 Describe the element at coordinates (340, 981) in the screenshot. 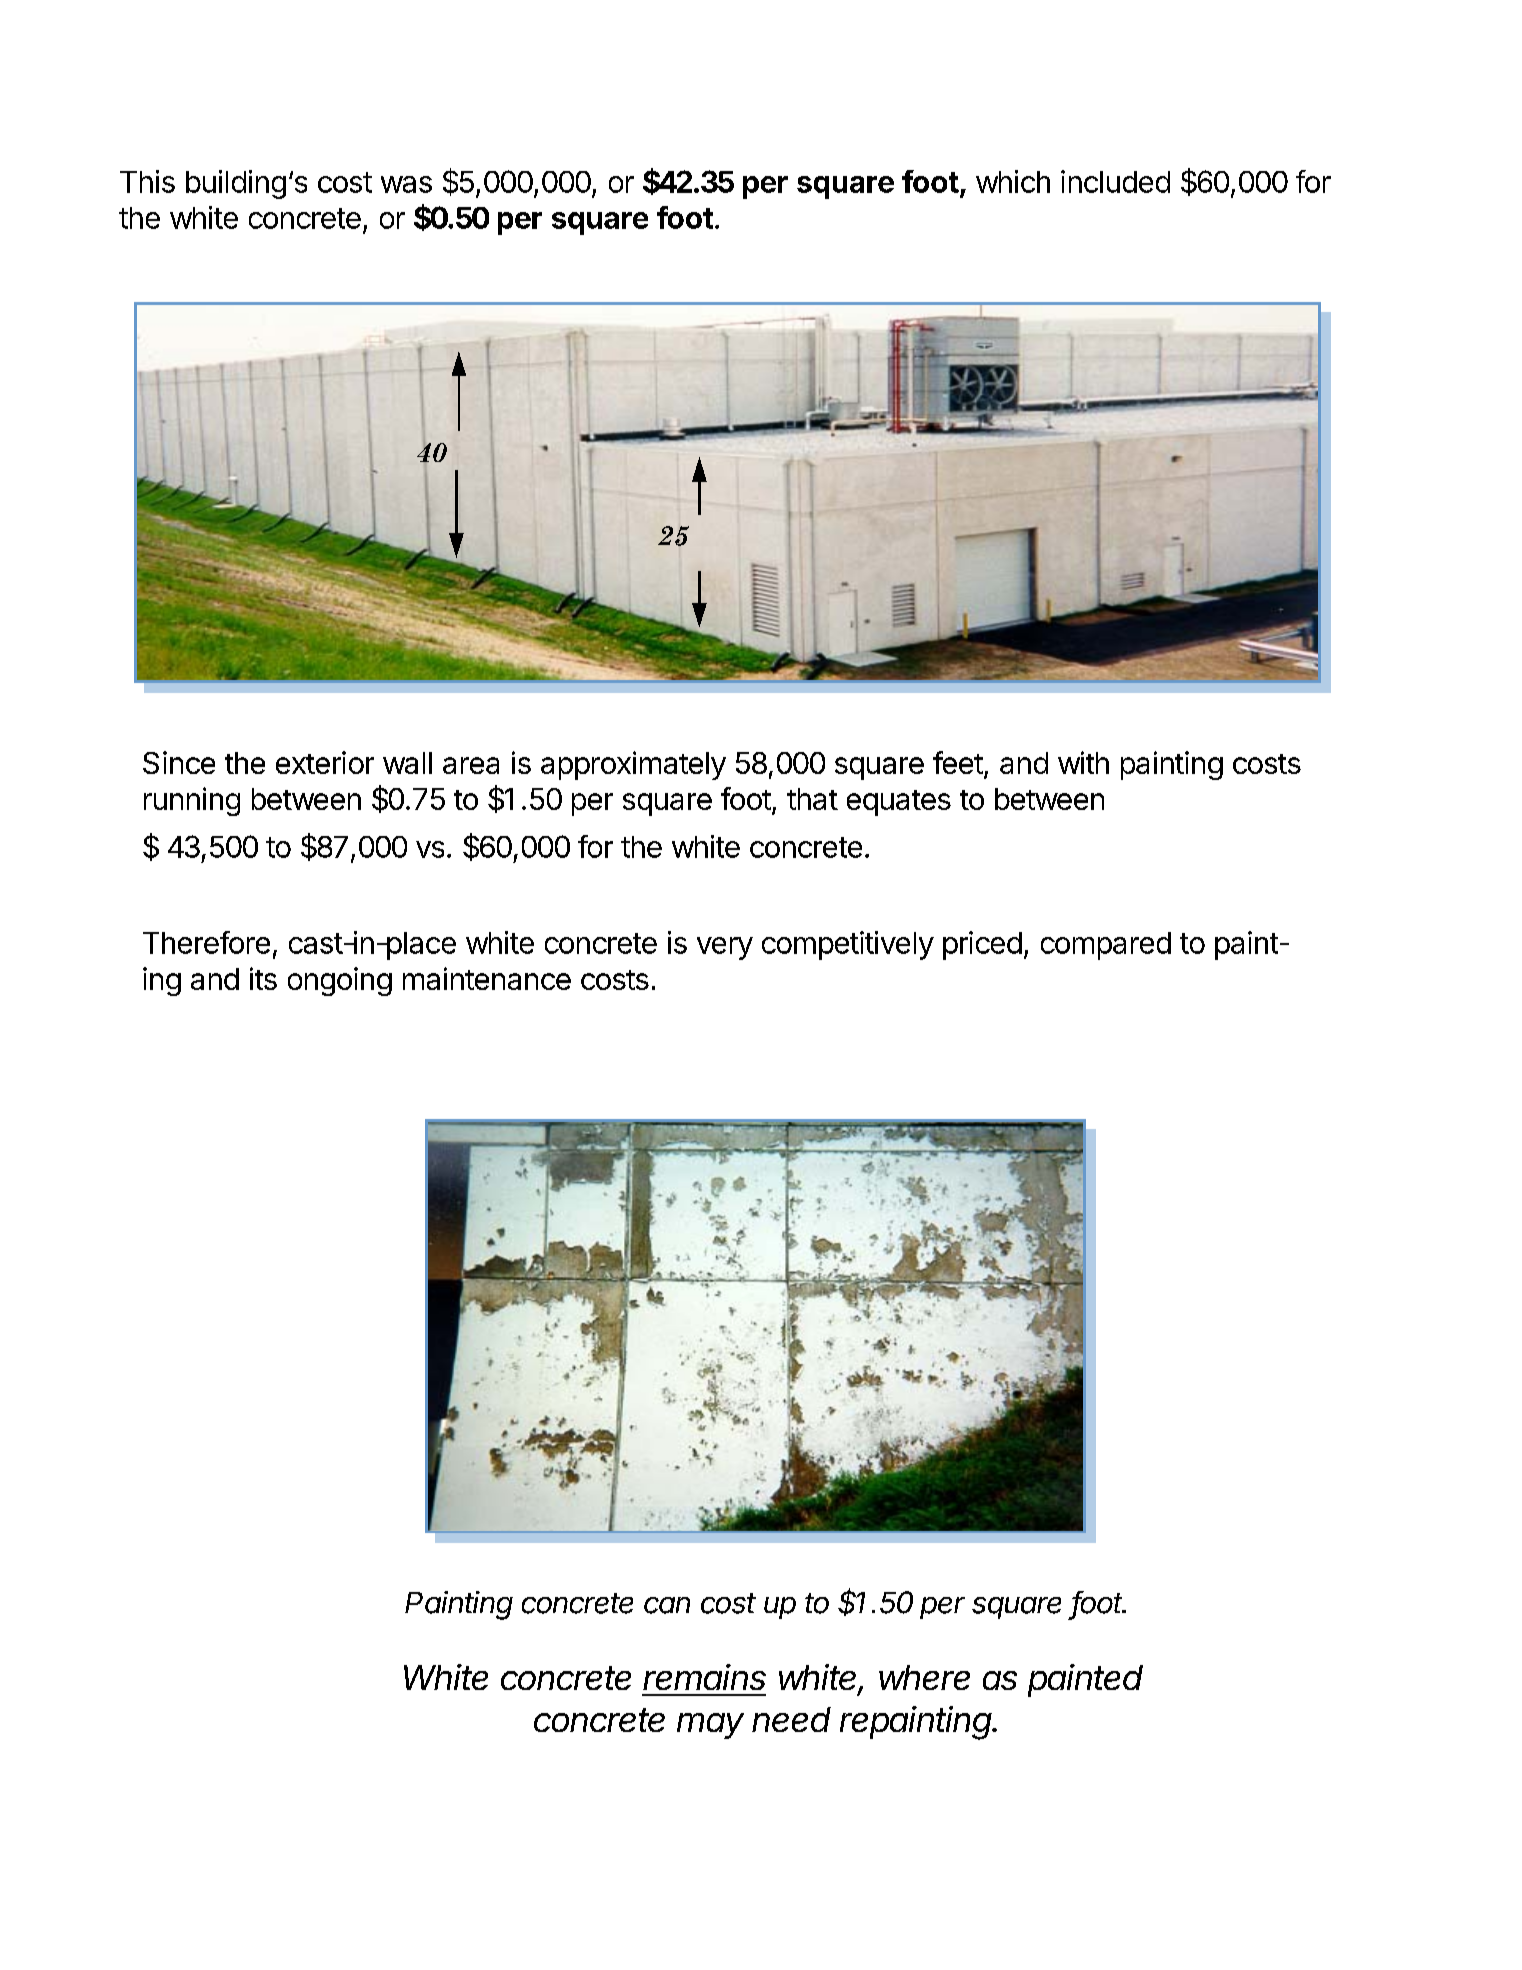

I see `ongoing` at that location.
